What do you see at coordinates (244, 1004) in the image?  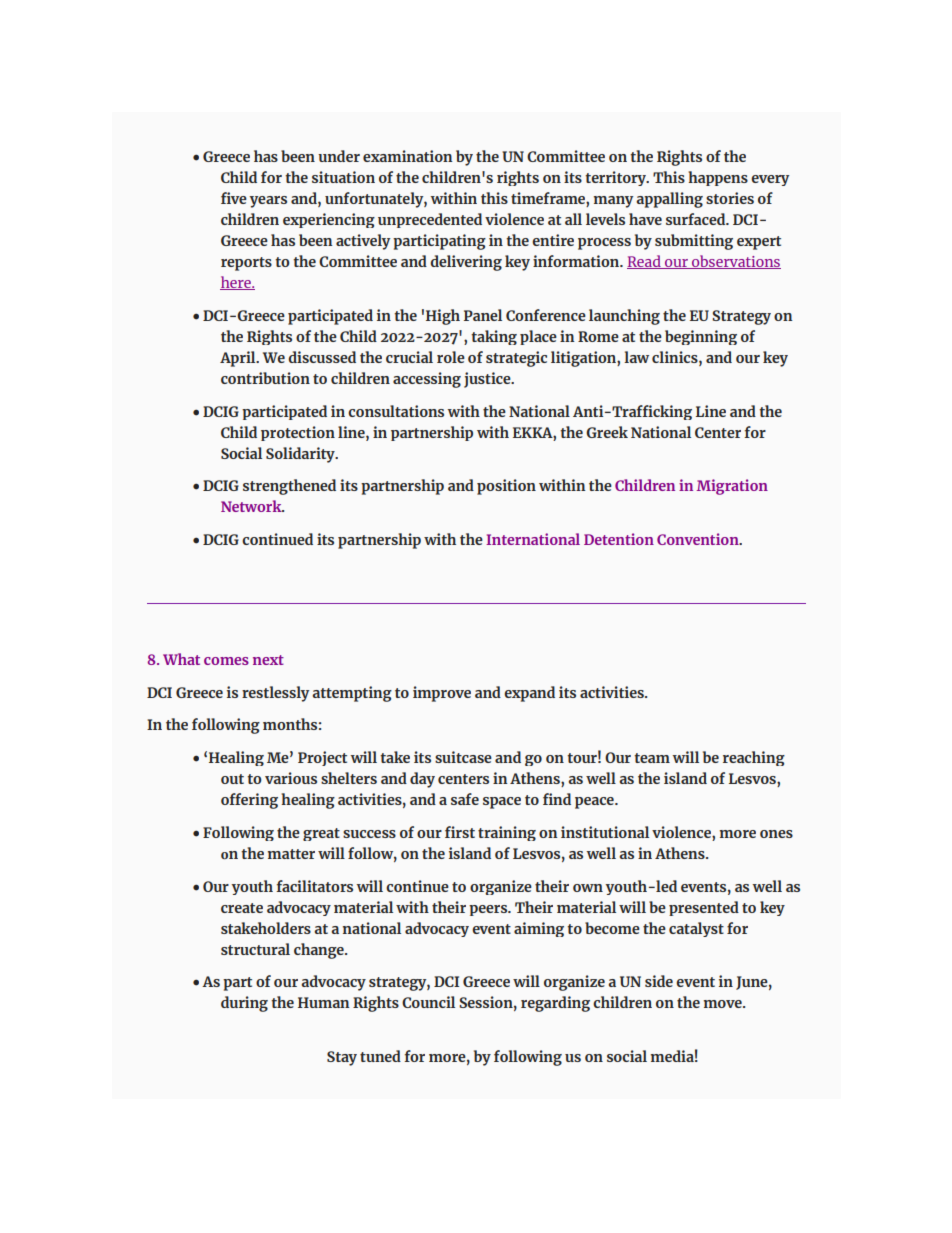 I see `during` at bounding box center [244, 1004].
